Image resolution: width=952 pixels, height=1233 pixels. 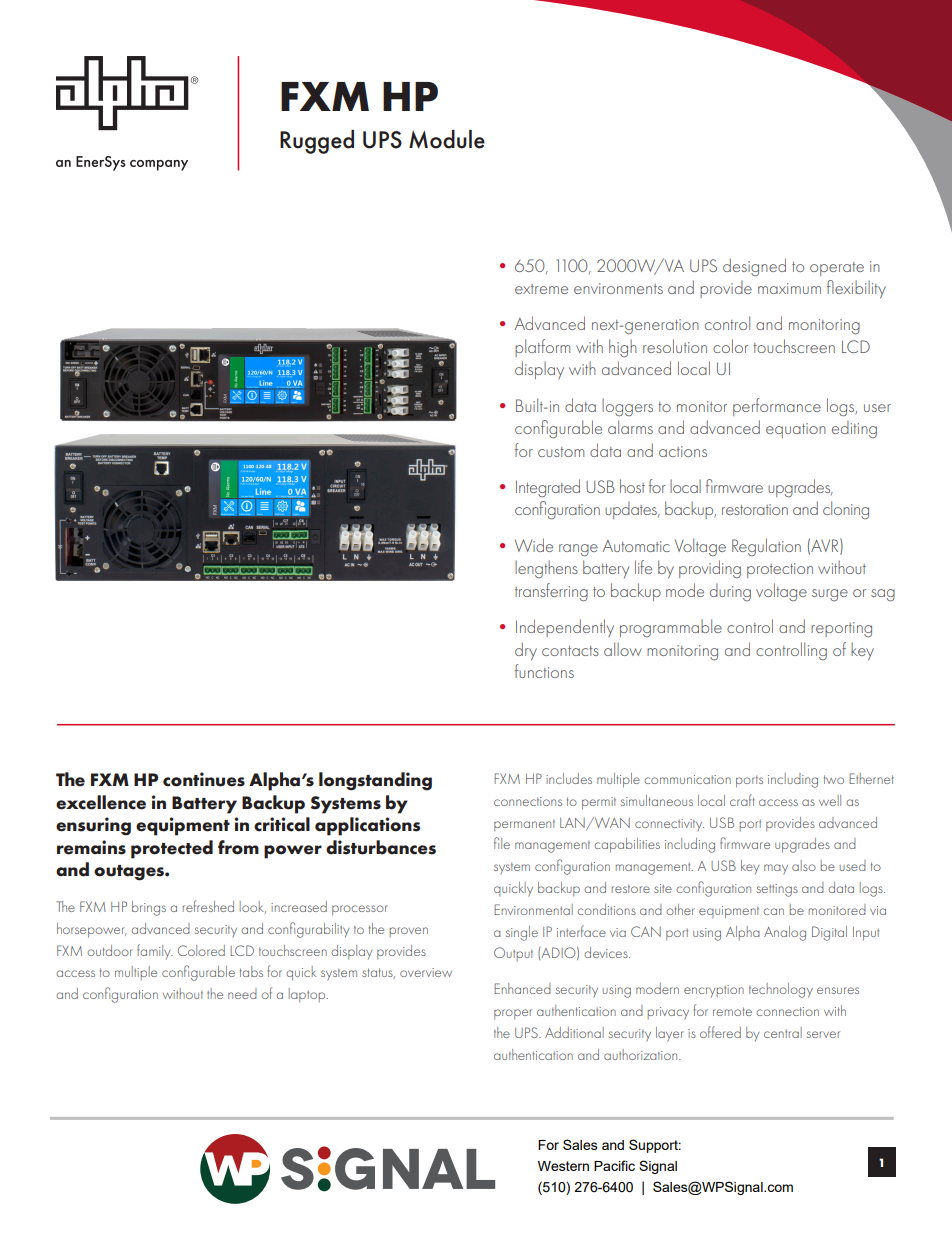 I want to click on central, so click(x=783, y=1032).
